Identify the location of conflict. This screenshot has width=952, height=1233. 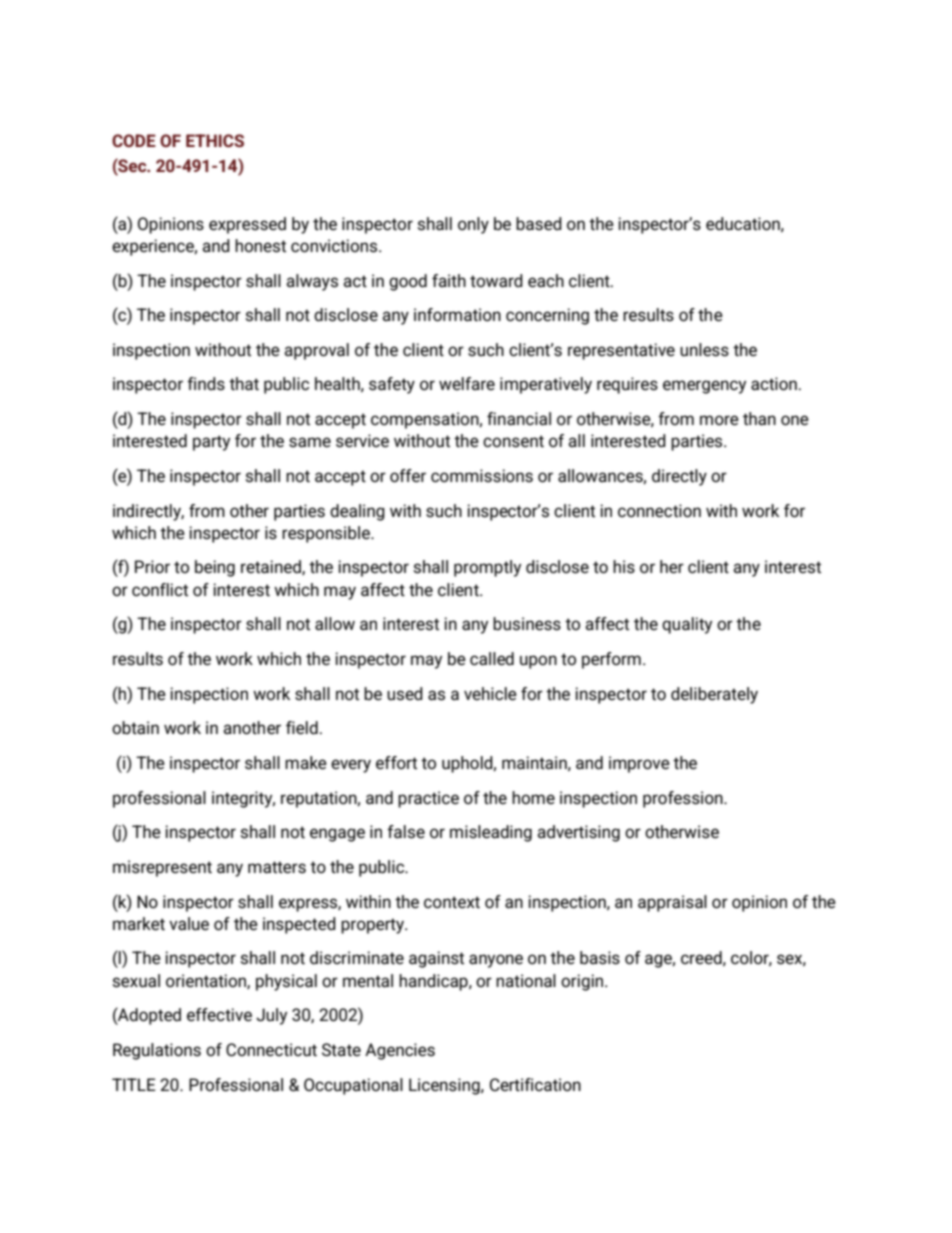
(160, 590).
